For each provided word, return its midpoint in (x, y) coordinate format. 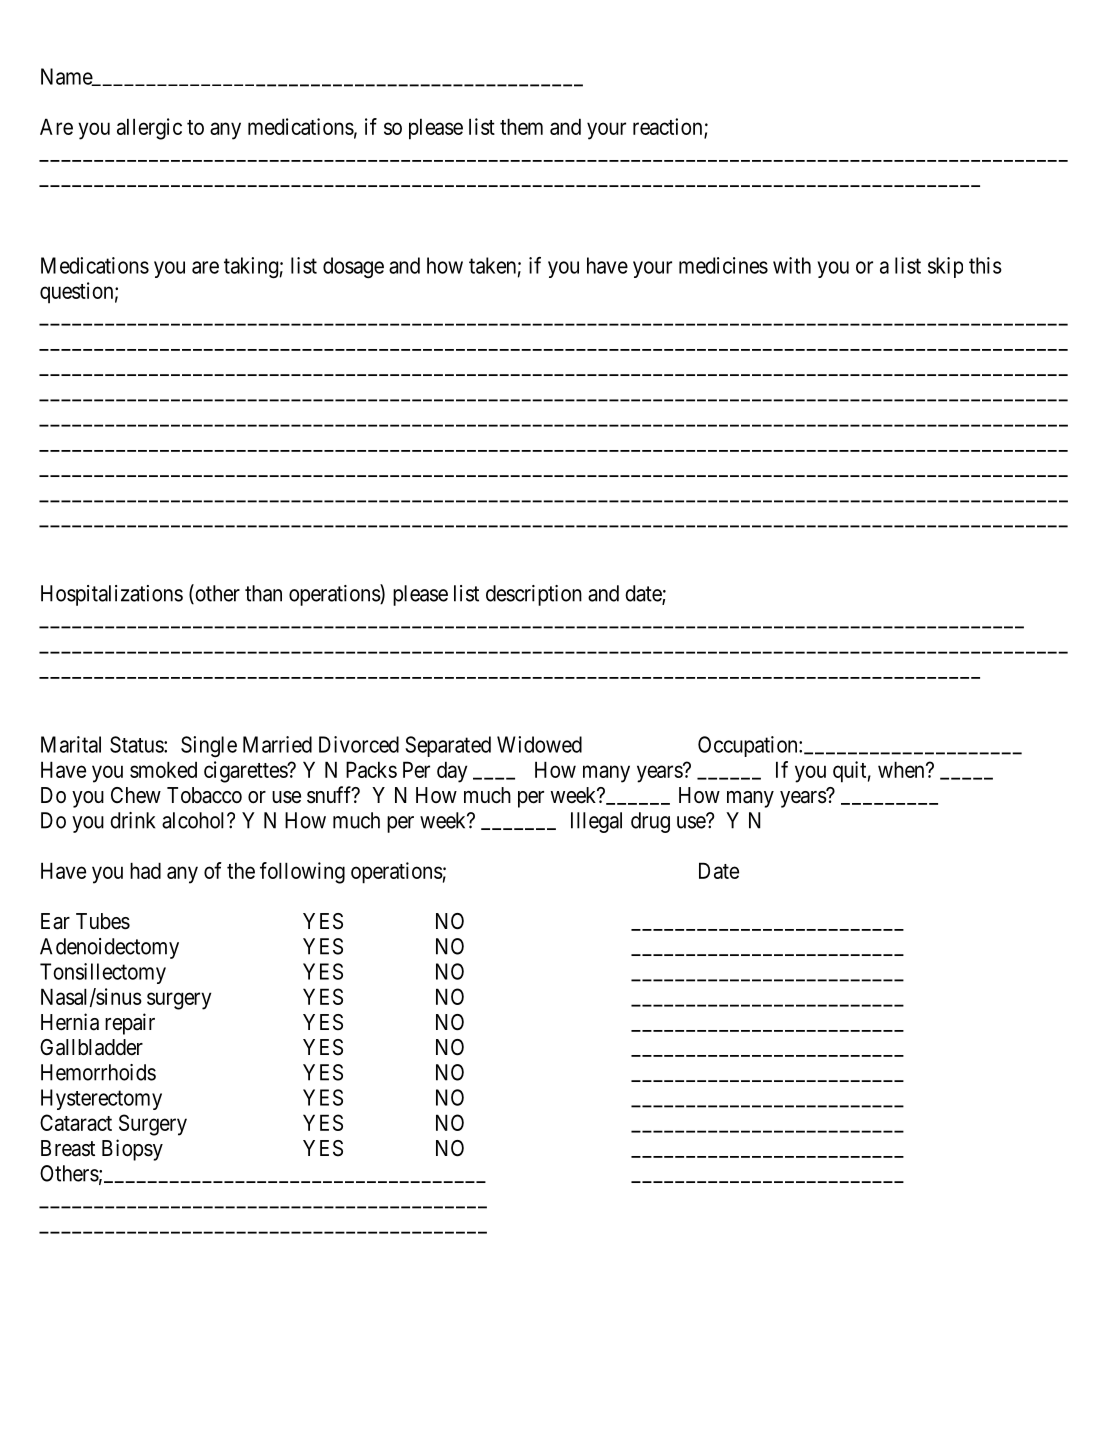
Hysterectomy (101, 1099)
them (521, 126)
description (534, 595)
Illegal (596, 822)
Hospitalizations (112, 595)
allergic (149, 129)
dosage (353, 268)
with (792, 265)
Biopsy (132, 1150)
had (145, 870)
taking (251, 268)
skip (945, 267)
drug (650, 822)
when (902, 769)
